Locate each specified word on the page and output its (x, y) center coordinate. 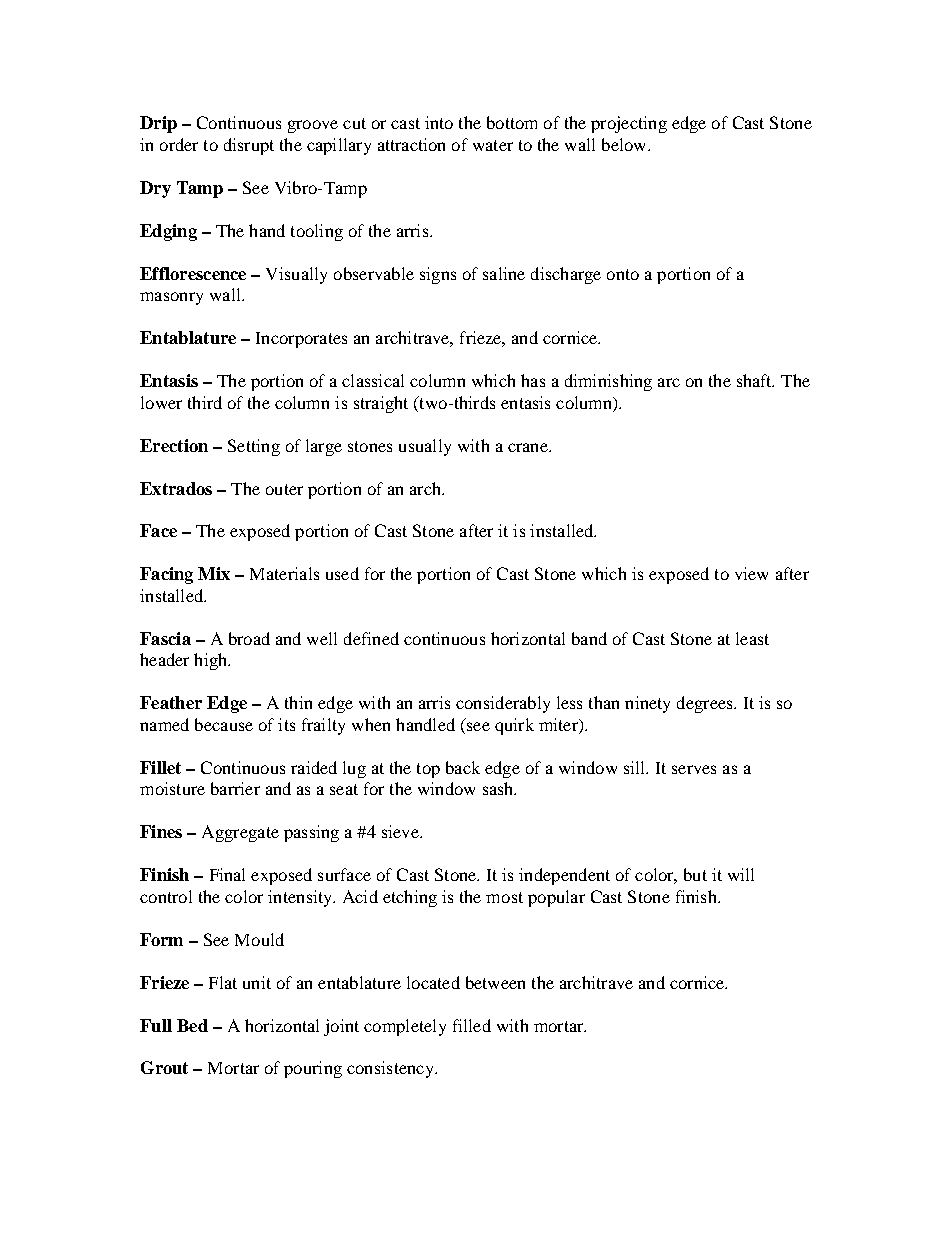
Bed (192, 1025)
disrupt (249, 146)
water (493, 145)
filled (472, 1025)
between (495, 982)
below (625, 144)
